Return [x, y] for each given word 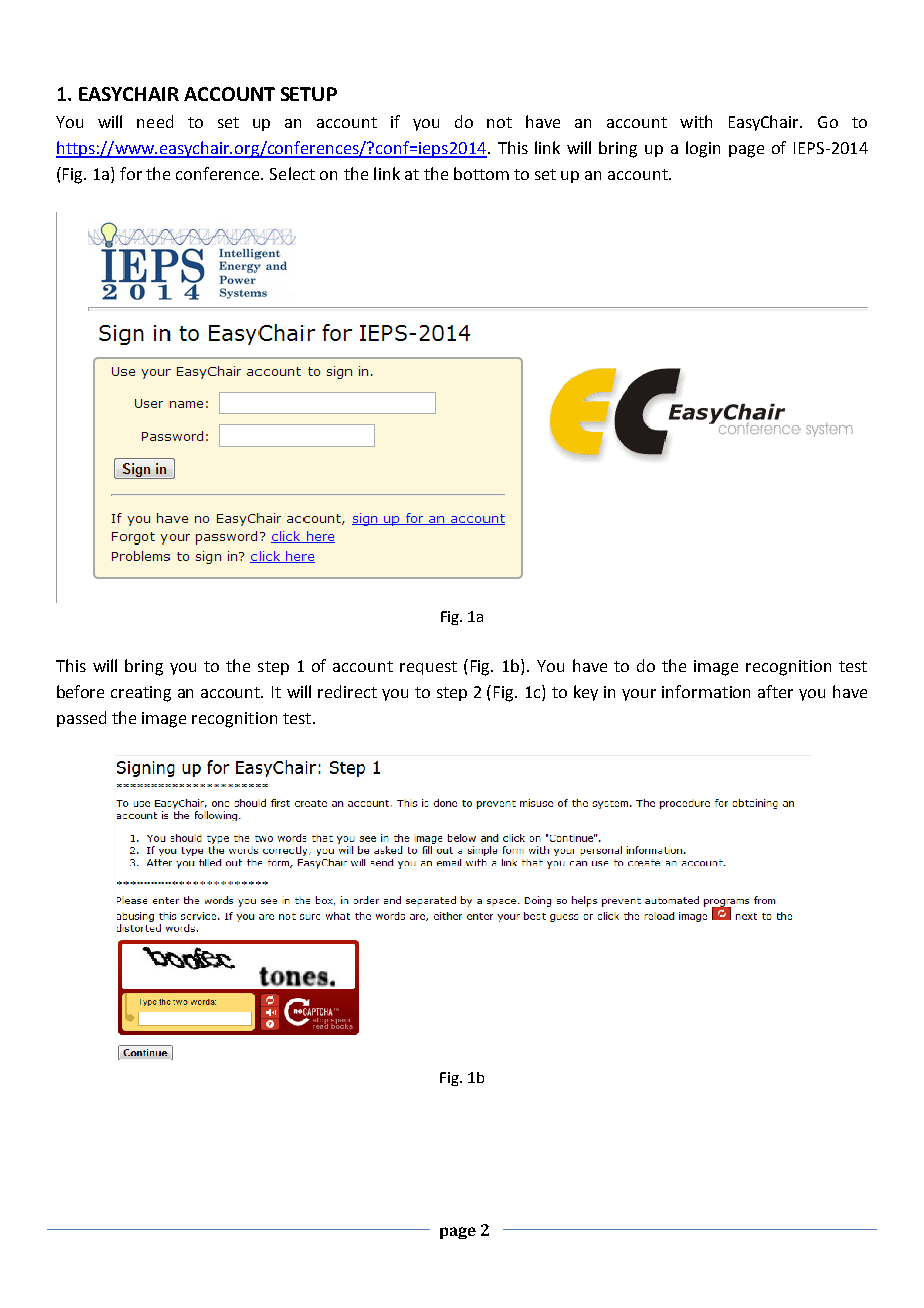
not [499, 122]
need [155, 121]
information [706, 691]
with [696, 121]
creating [141, 694]
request [428, 668]
